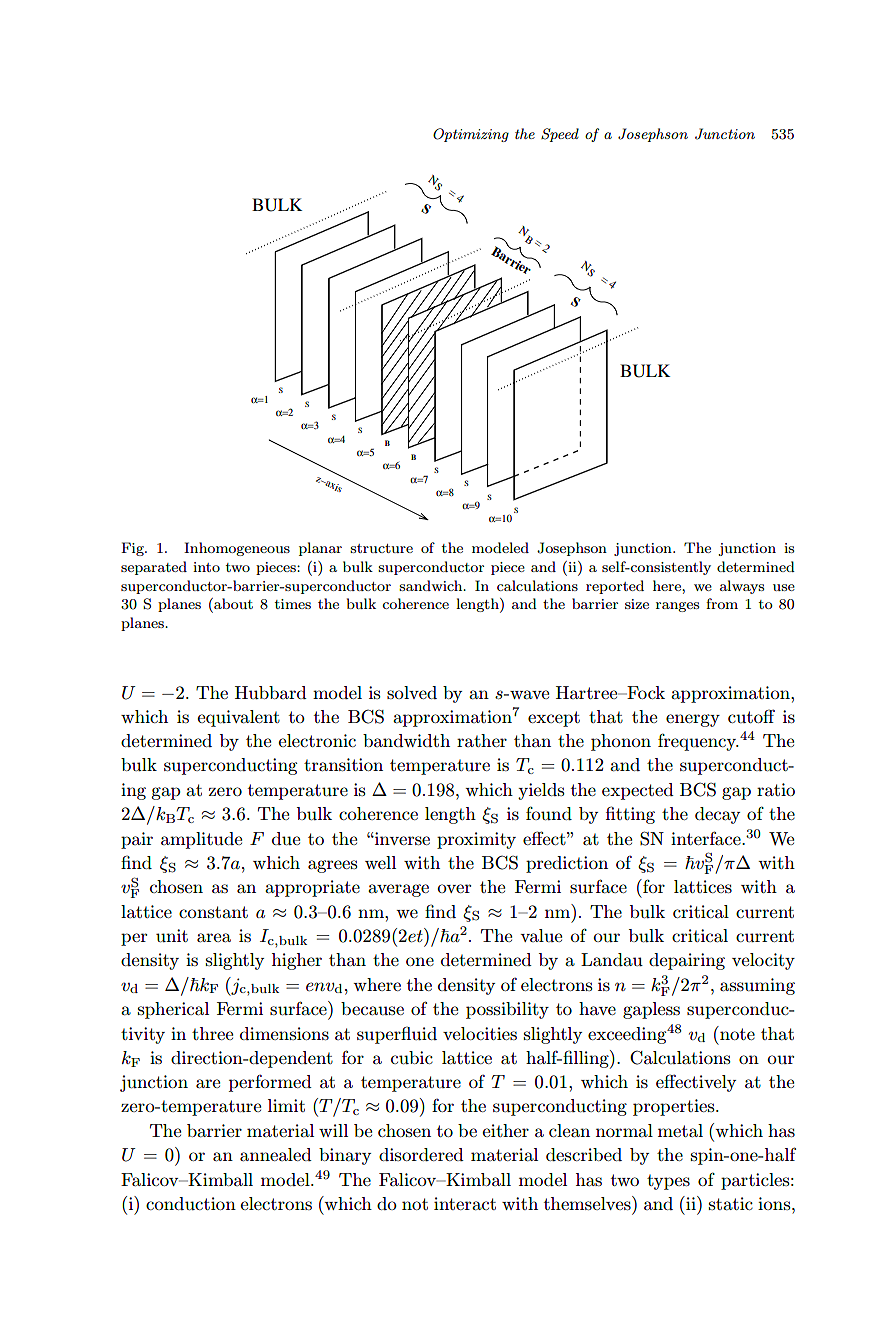 The height and width of the screenshot is (1322, 896). I want to click on disordered, so click(421, 1154).
